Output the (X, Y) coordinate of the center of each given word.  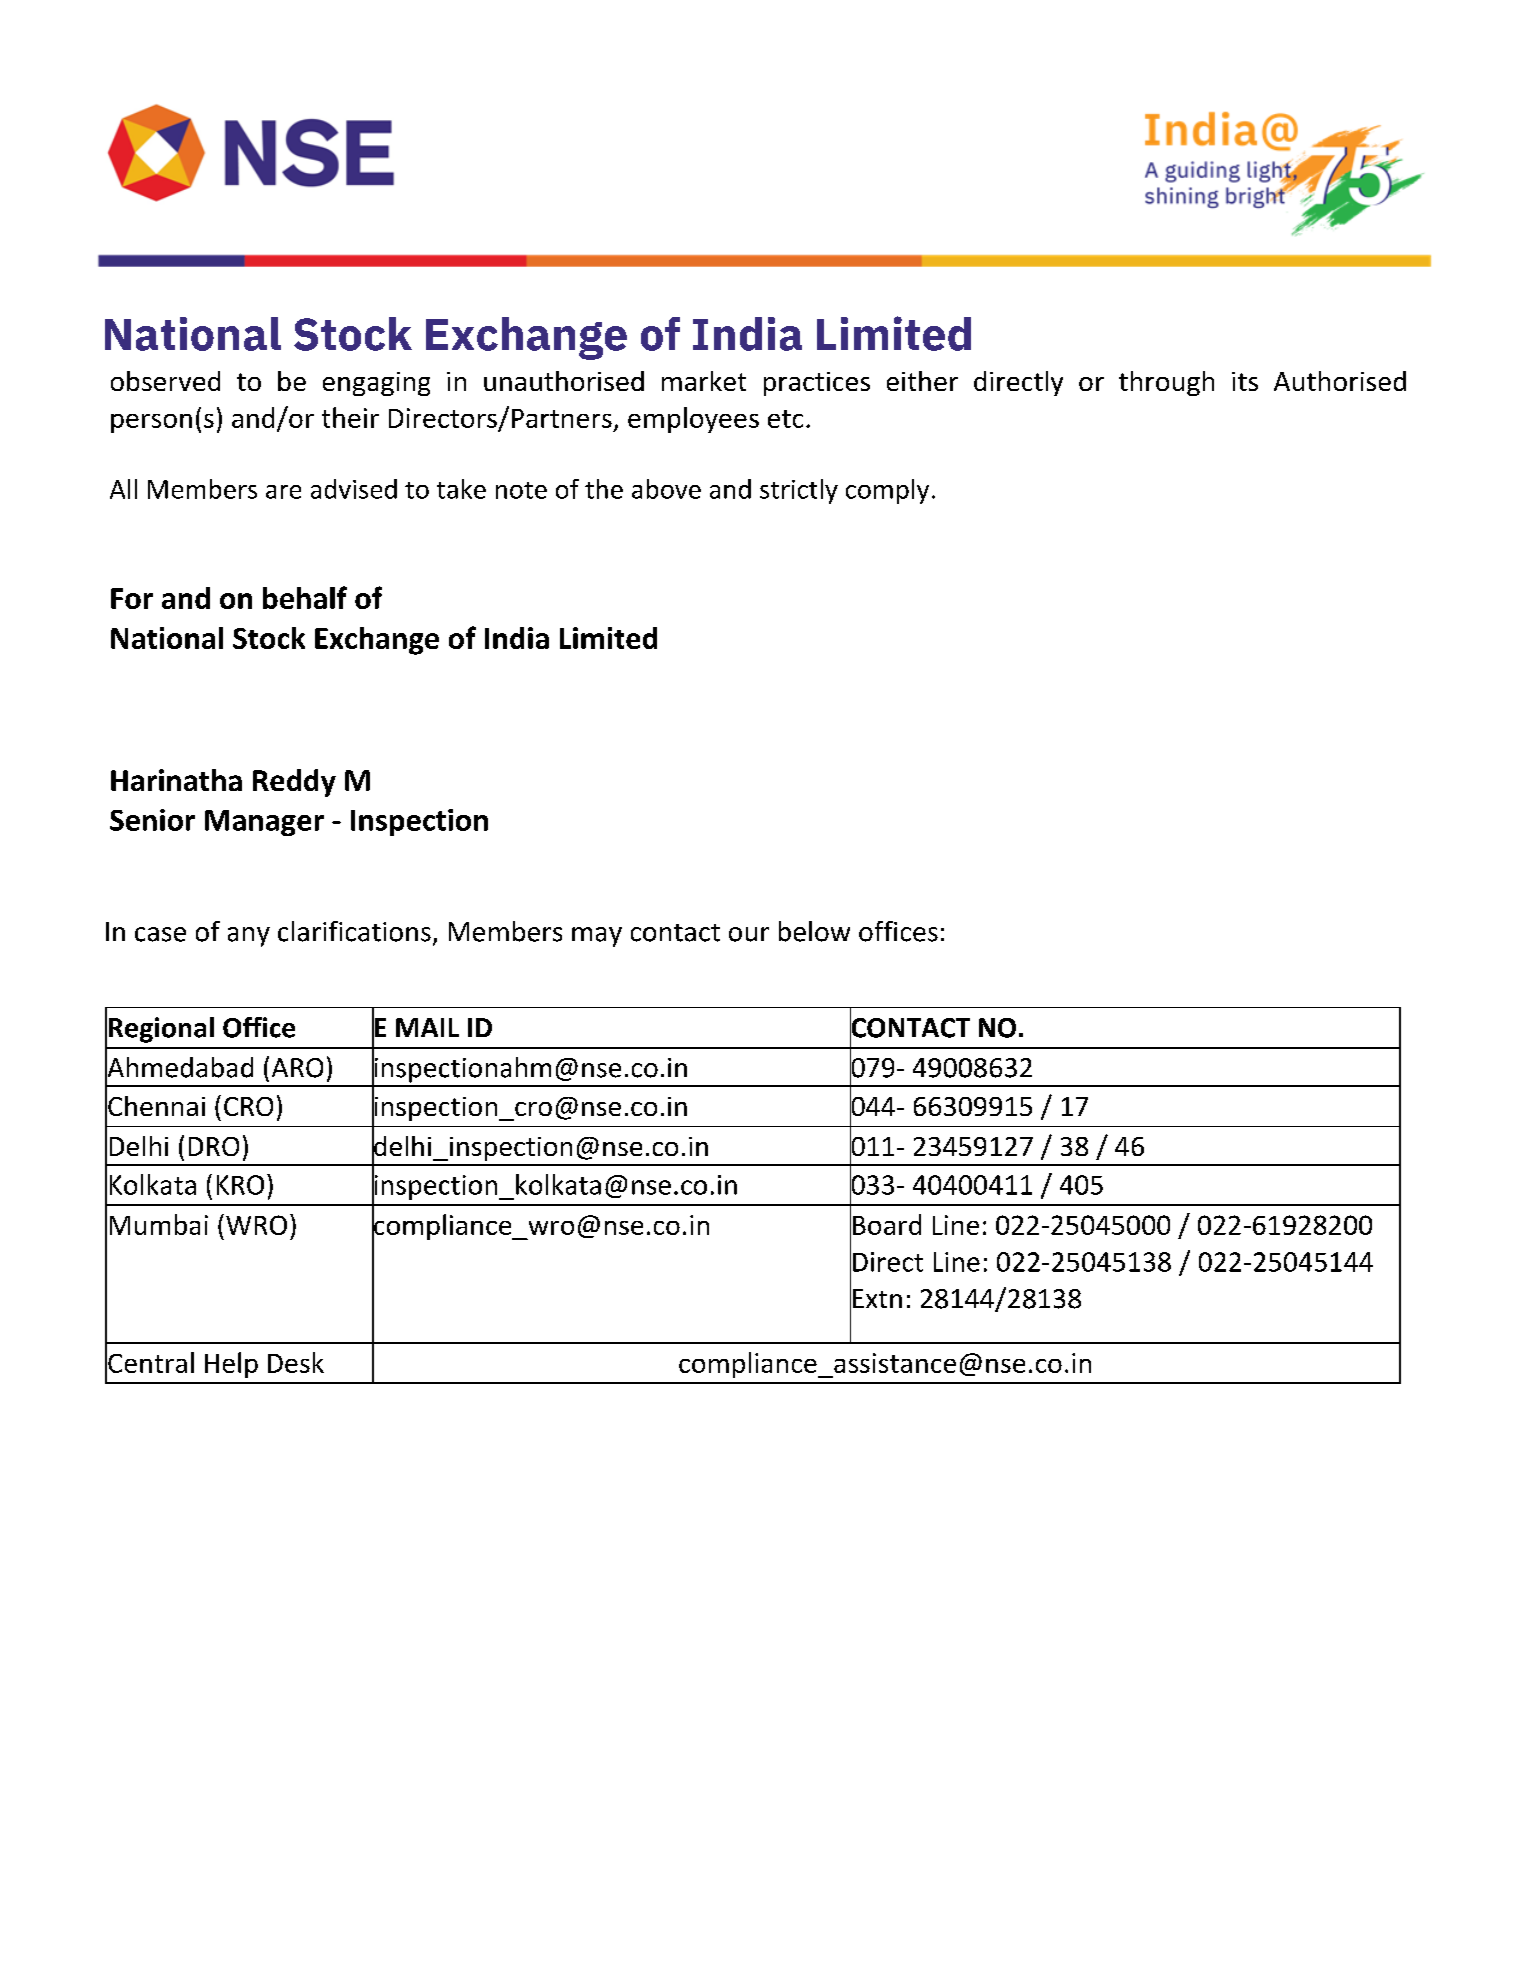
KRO (240, 1185)
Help (231, 1365)
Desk (296, 1362)
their (350, 417)
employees (693, 420)
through (1166, 383)
